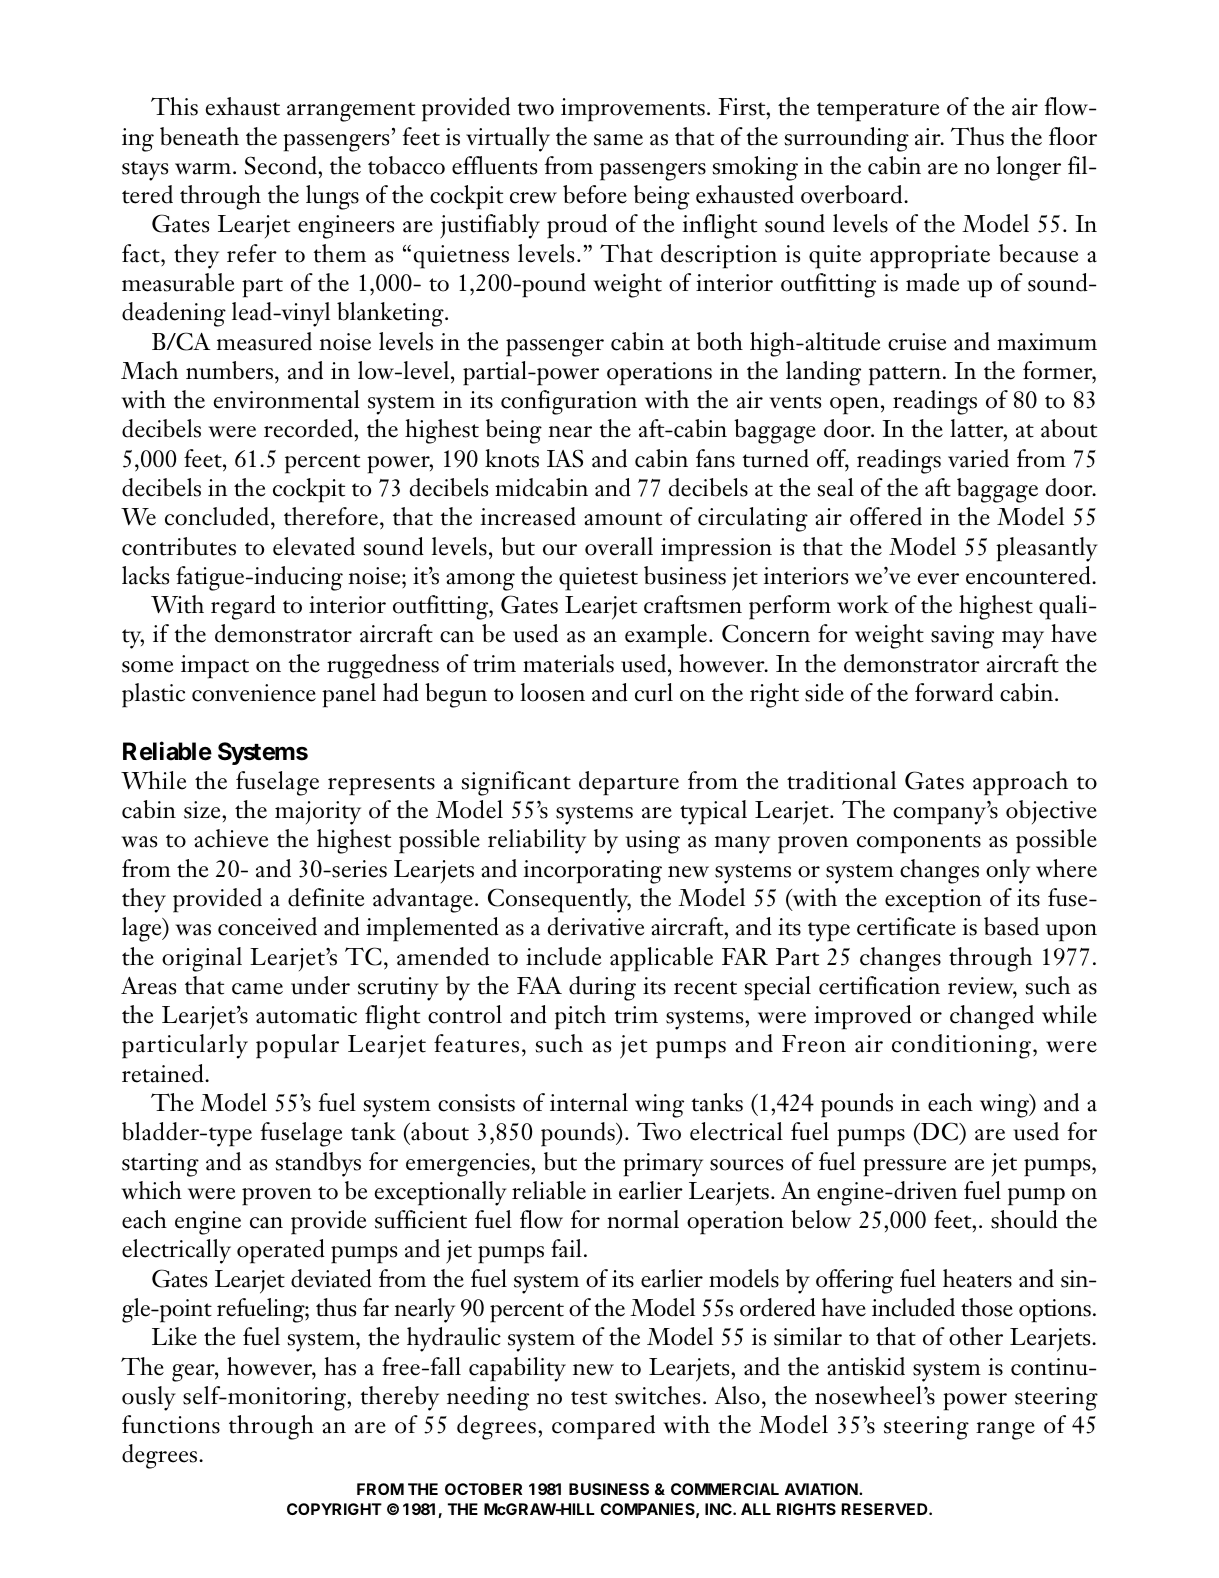 The image size is (1219, 1578). I want to click on compared, so click(603, 1427).
